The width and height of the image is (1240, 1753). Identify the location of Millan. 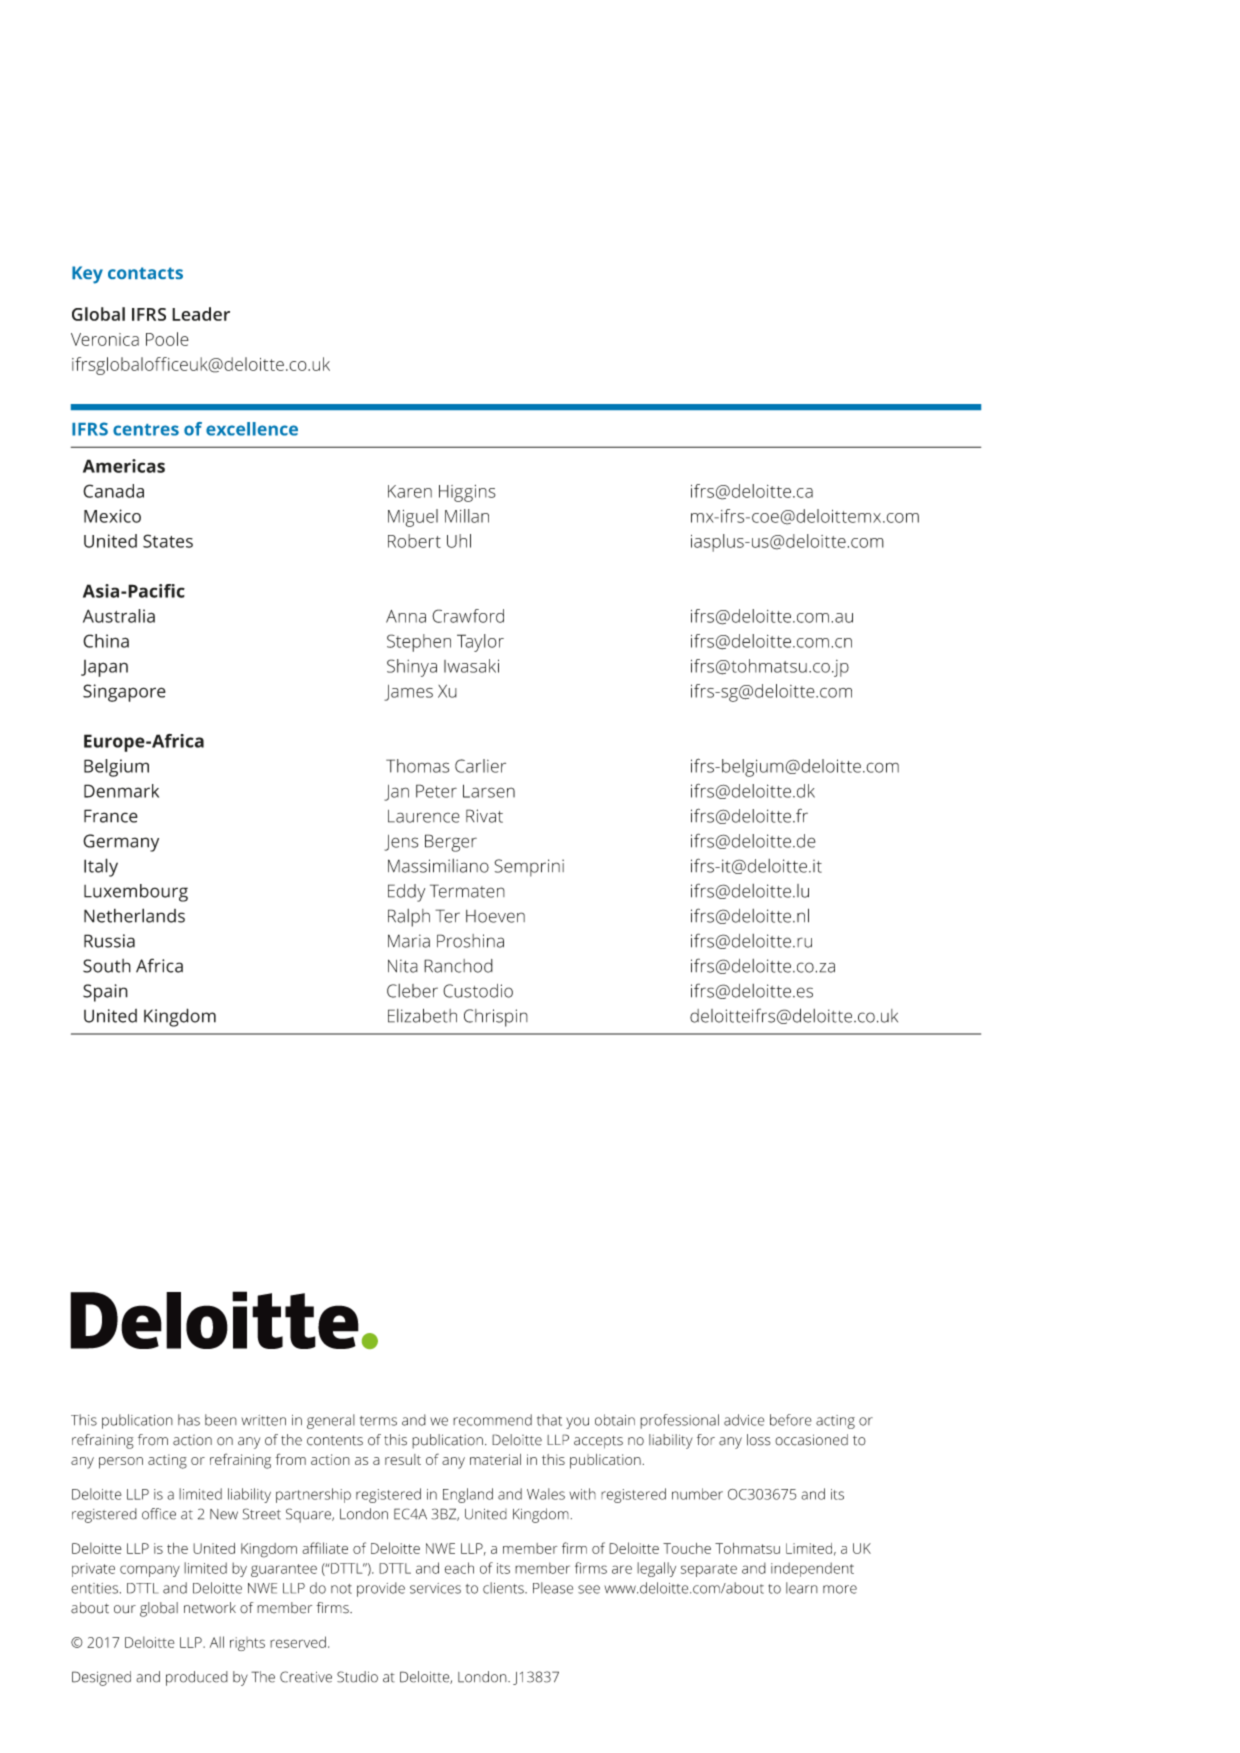
(467, 516).
